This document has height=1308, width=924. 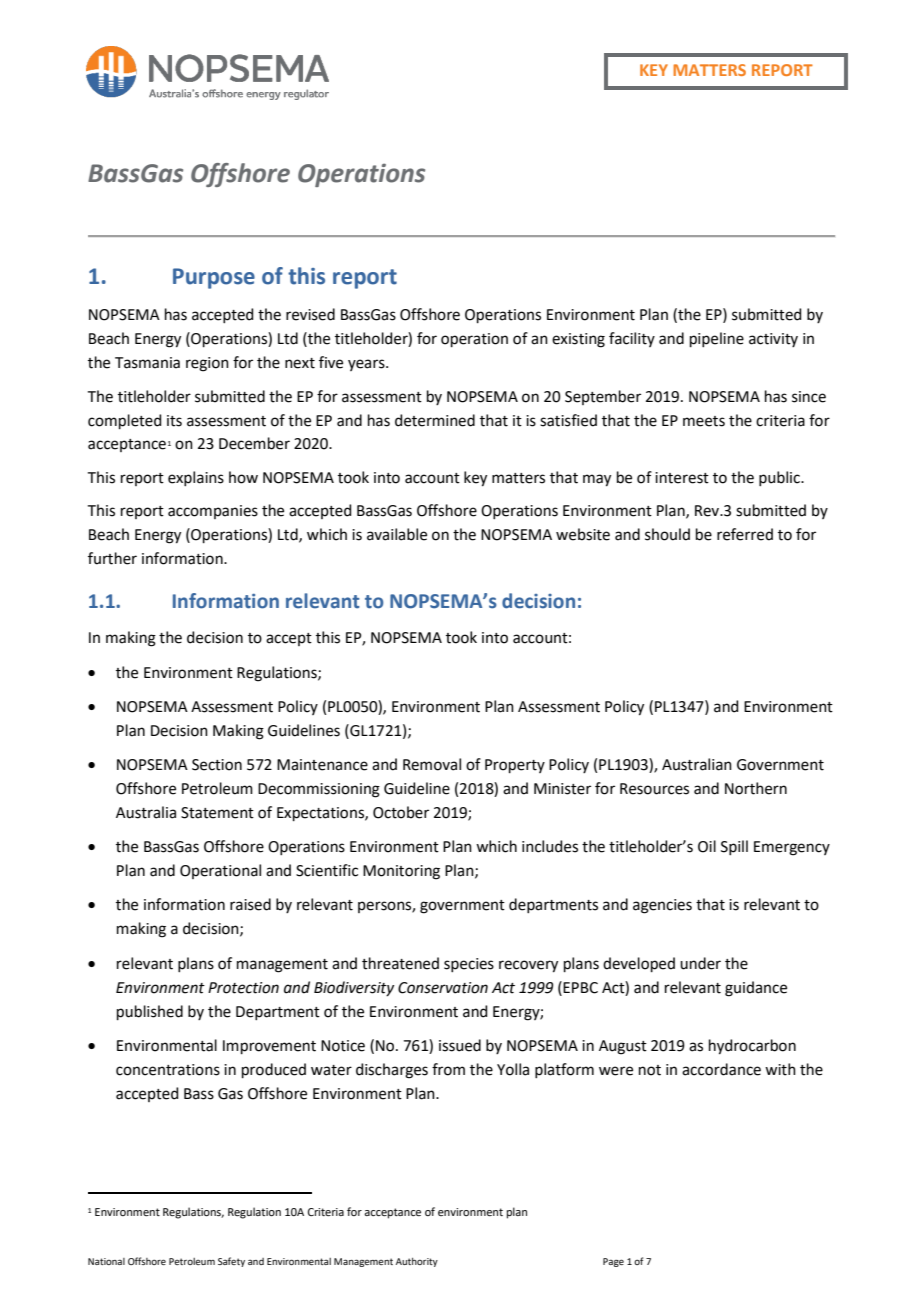 I want to click on years, so click(x=367, y=365).
